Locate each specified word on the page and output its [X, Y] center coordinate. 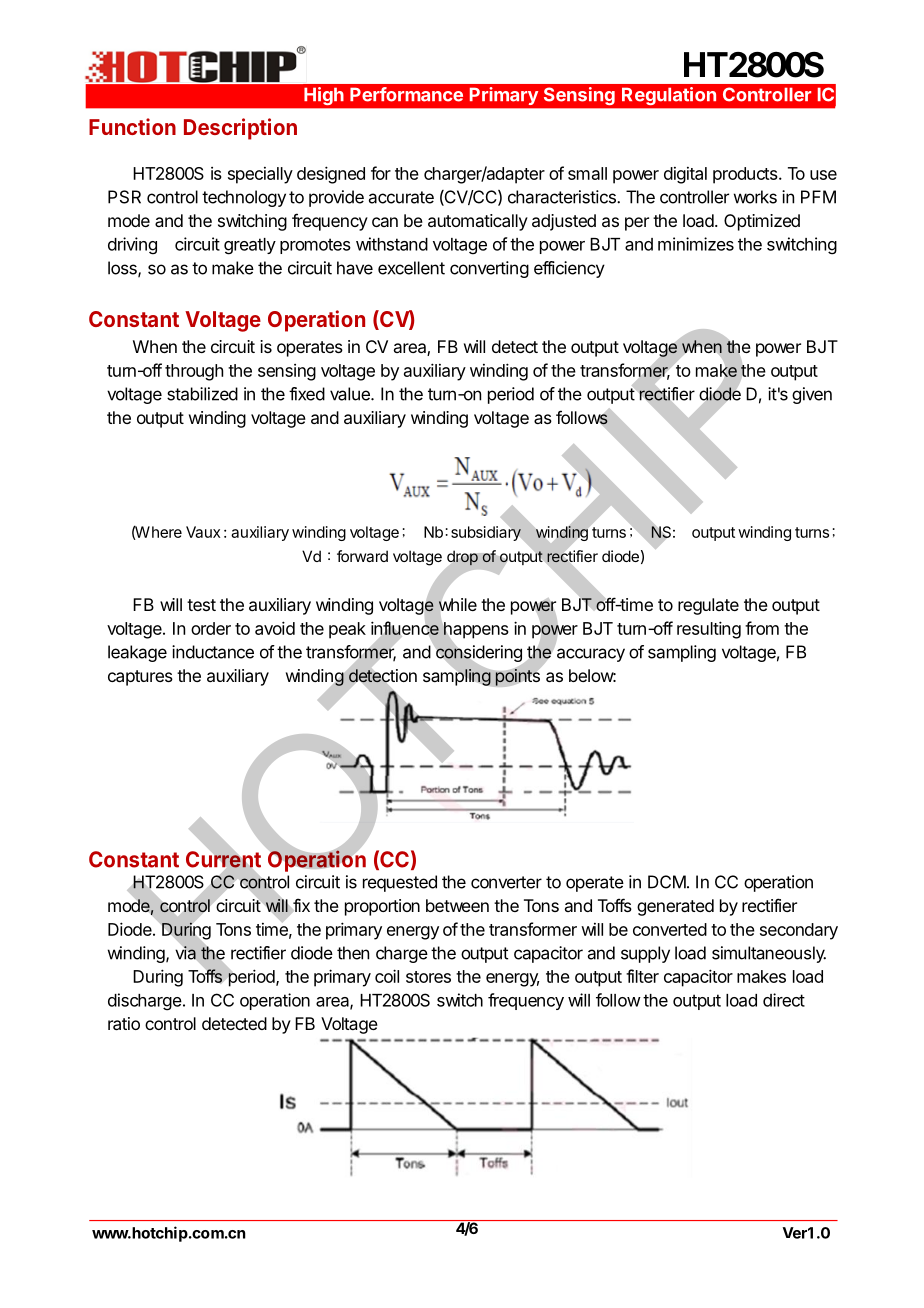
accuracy [591, 655]
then [353, 953]
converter [506, 882]
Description [240, 129]
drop [462, 558]
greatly [250, 246]
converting [489, 269]
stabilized [202, 394]
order [211, 628]
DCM [667, 882]
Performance [406, 94]
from [762, 628]
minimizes [696, 244]
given [812, 395]
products [746, 175]
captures [140, 678]
